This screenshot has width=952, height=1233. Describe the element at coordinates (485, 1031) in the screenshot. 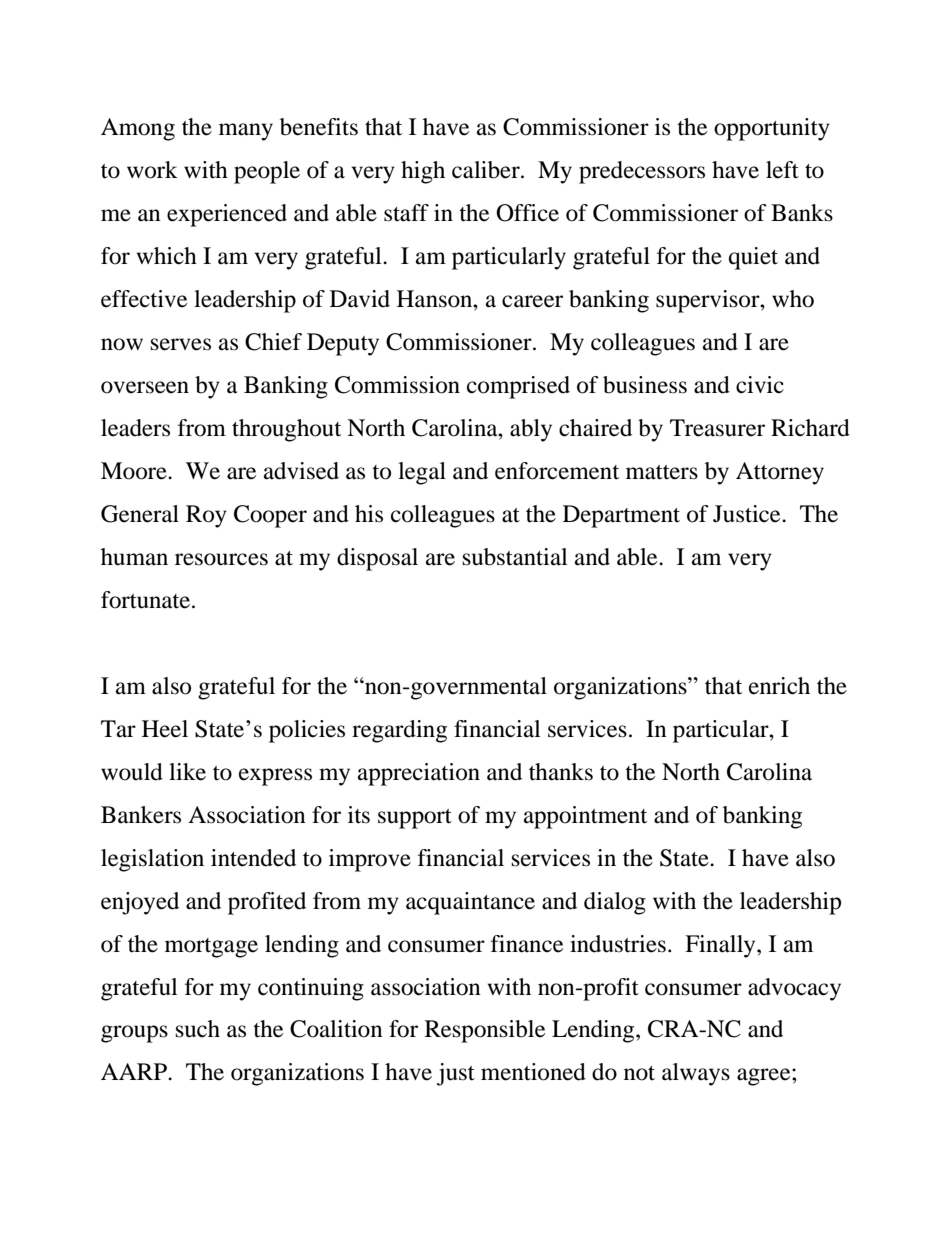

I see `Responsible` at that location.
